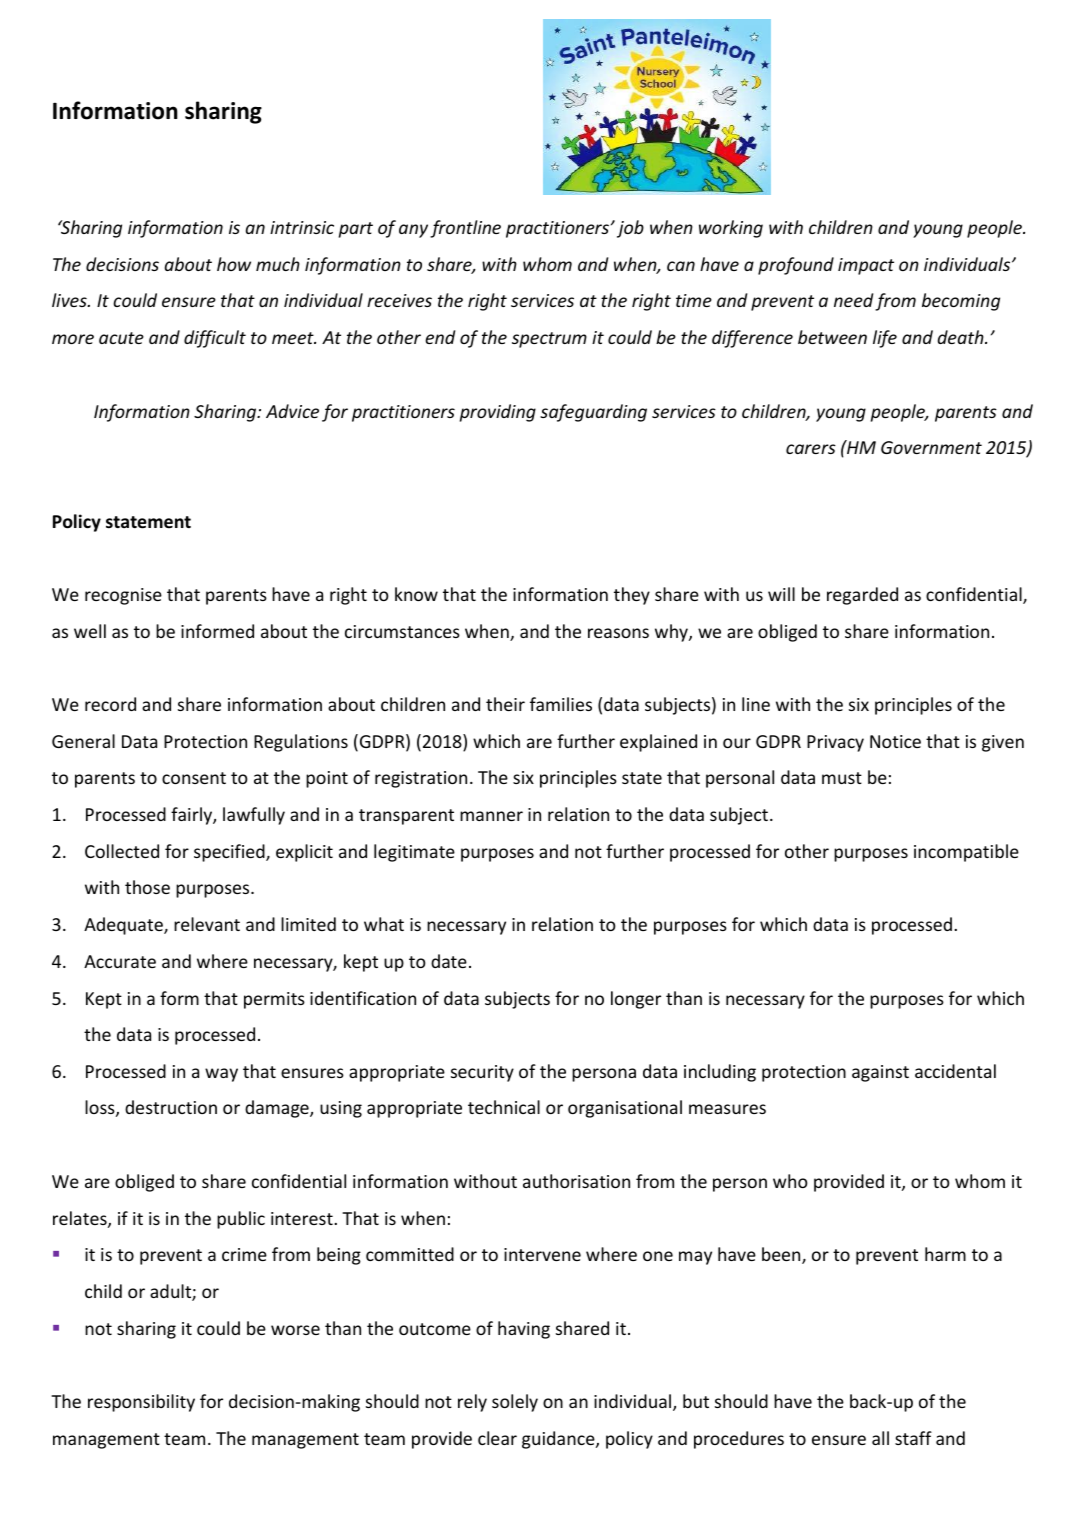  Describe the element at coordinates (880, 1438) in the document. I see `all` at that location.
